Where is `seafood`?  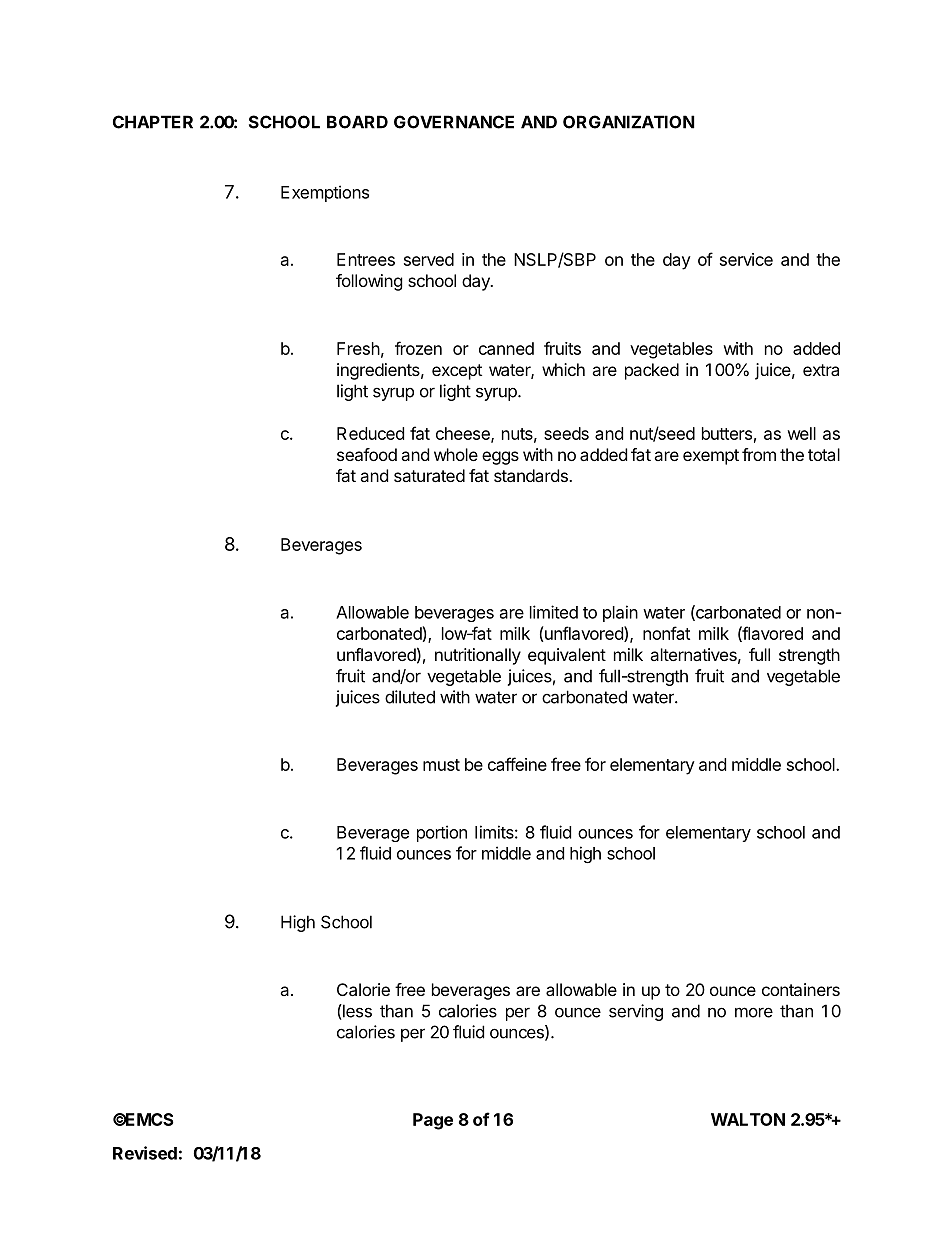 seafood is located at coordinates (367, 454).
